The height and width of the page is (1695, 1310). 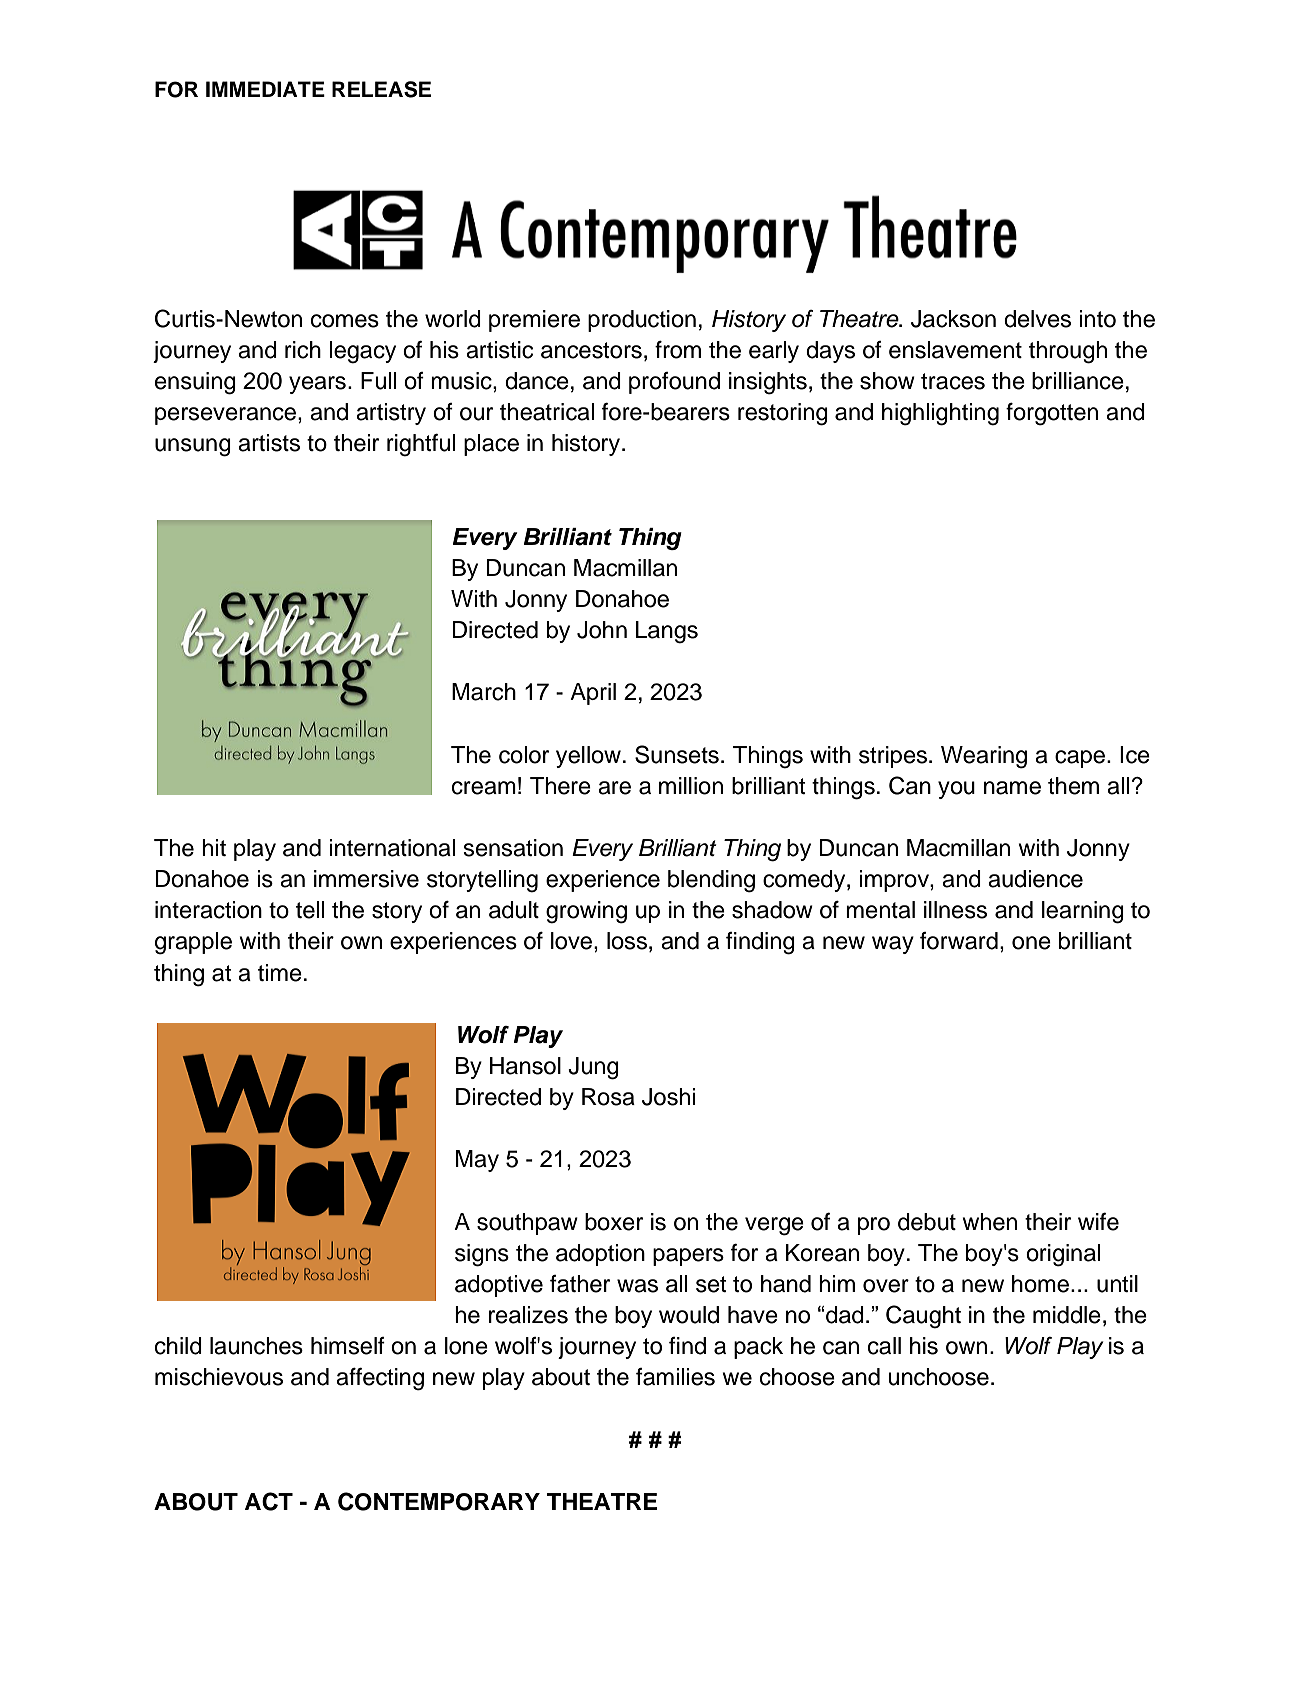 I want to click on delves, so click(x=1037, y=319).
